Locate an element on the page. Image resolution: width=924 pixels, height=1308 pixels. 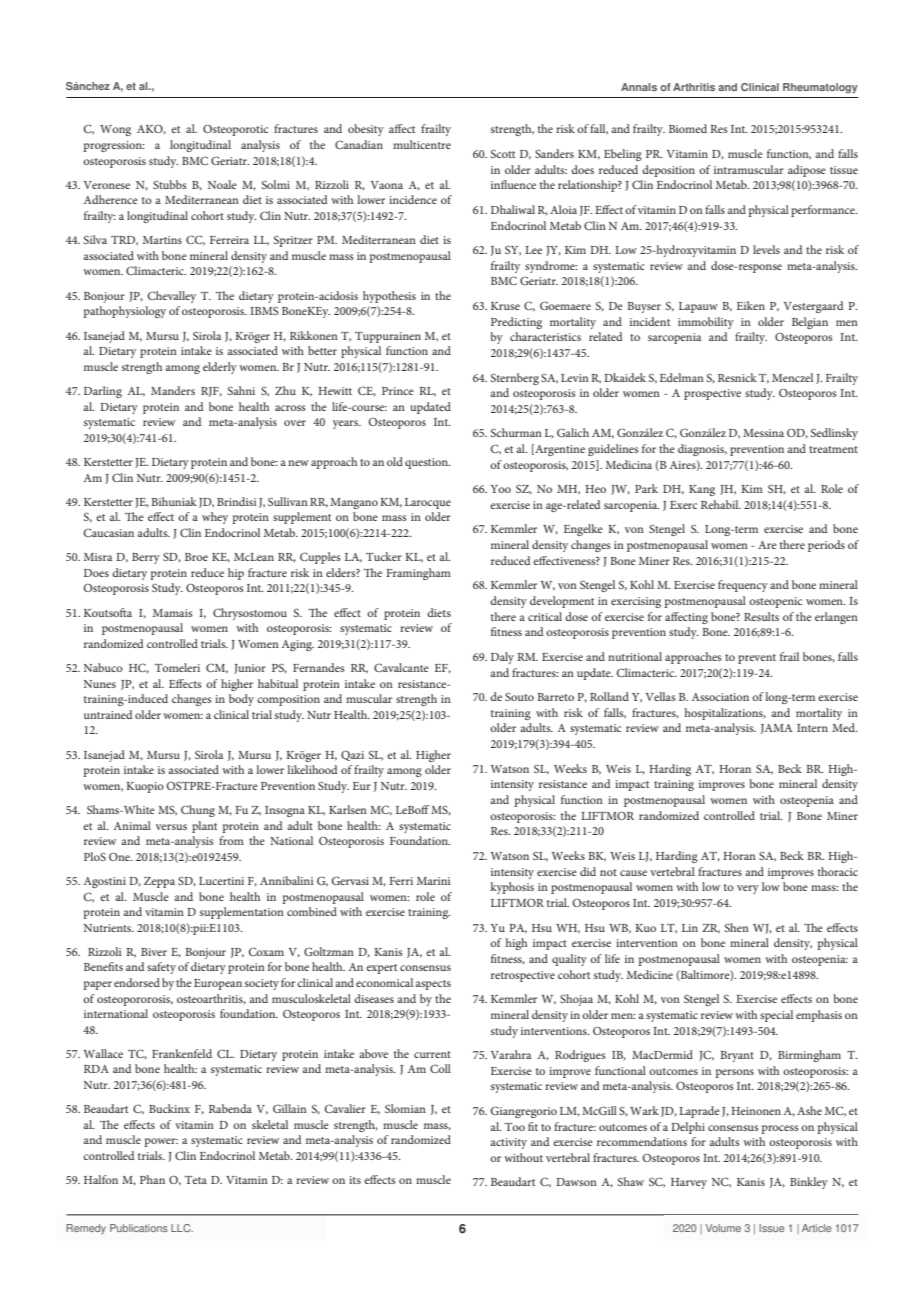
Sternberg is located at coordinates (515, 379).
